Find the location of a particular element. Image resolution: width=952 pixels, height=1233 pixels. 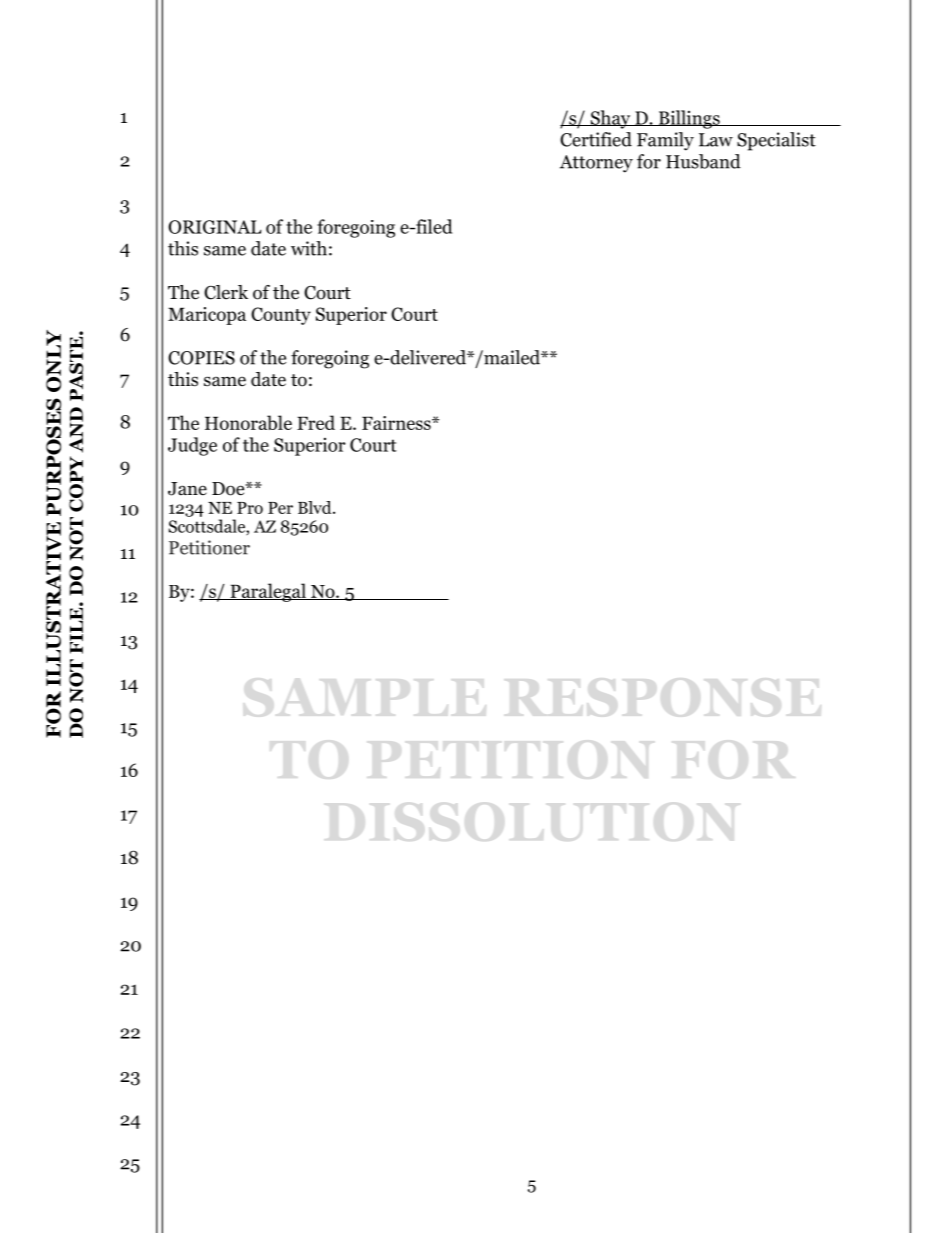

ORIGINAL is located at coordinates (215, 227).
